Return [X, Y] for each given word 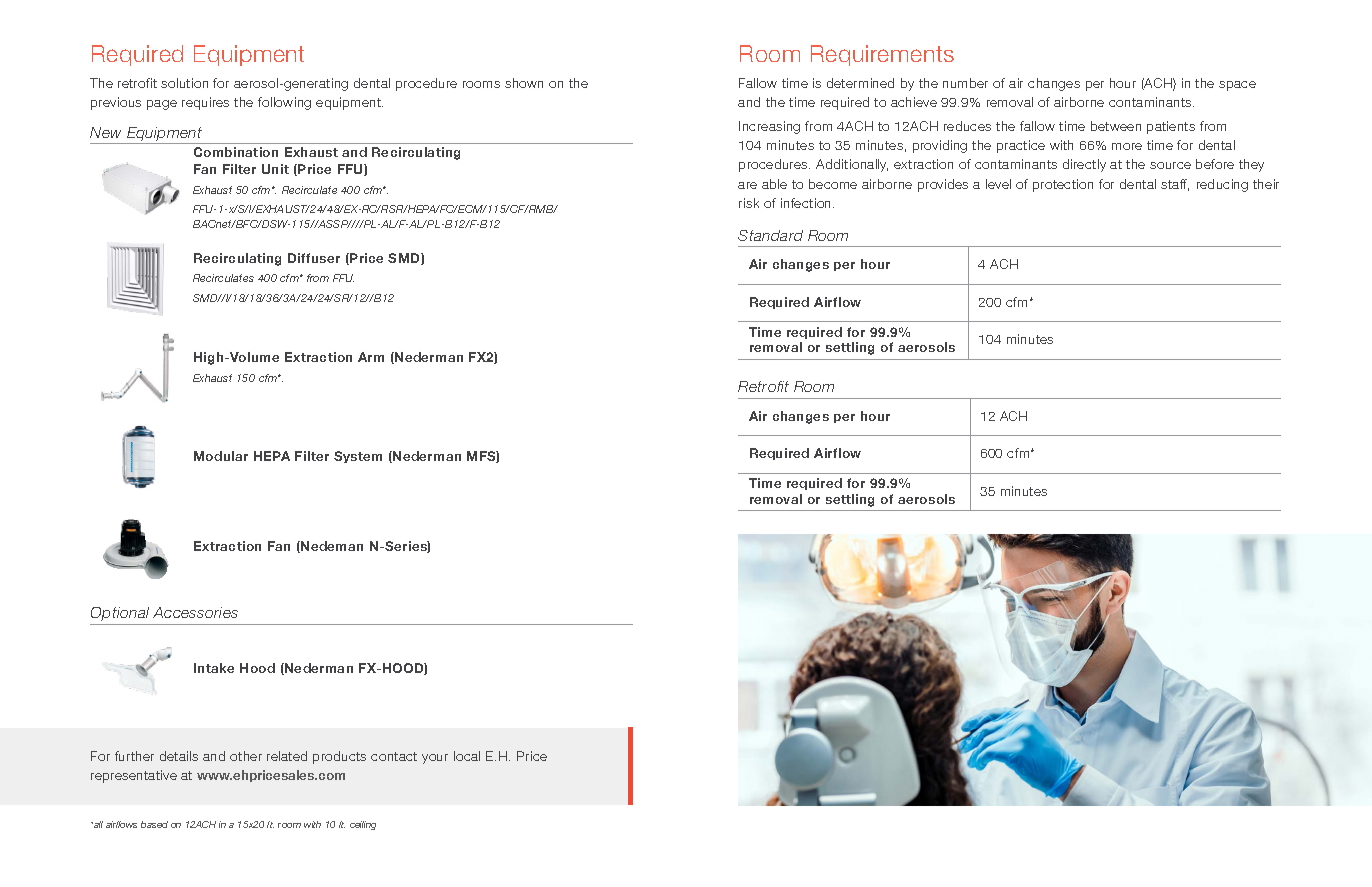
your [435, 759]
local [467, 756]
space [1237, 86]
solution [184, 83]
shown [524, 83]
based [154, 824]
